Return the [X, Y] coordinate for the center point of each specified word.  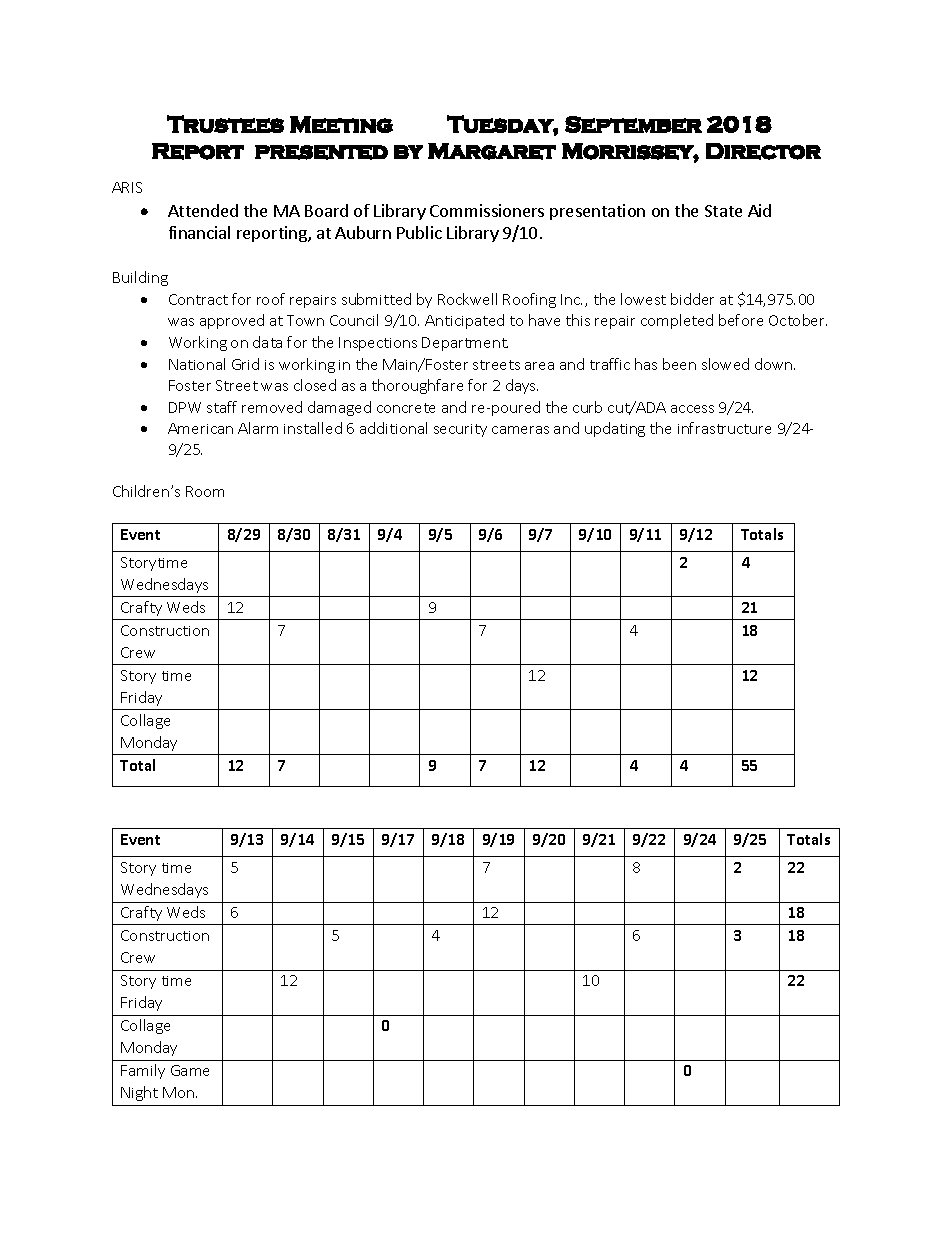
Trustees [225, 124]
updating [615, 429]
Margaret [492, 151]
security [460, 430]
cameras [520, 430]
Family [143, 1071]
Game [190, 1070]
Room [205, 491]
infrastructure [724, 428]
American [200, 428]
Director [763, 151]
